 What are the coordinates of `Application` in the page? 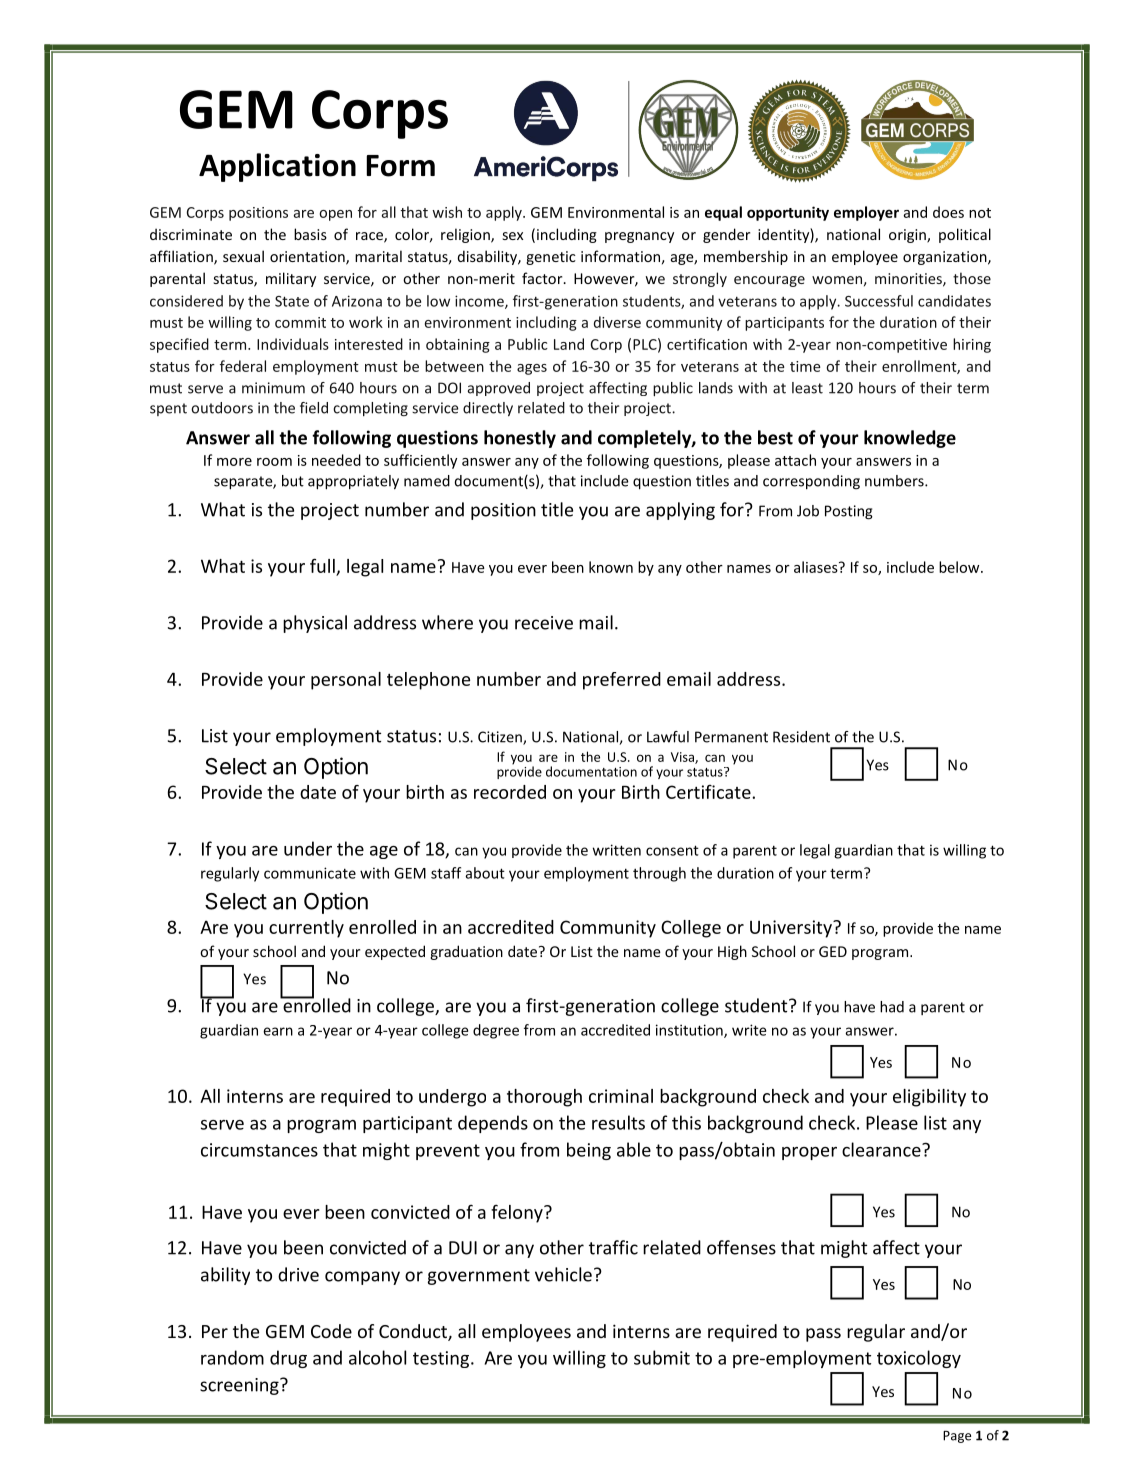 It's located at (277, 167).
